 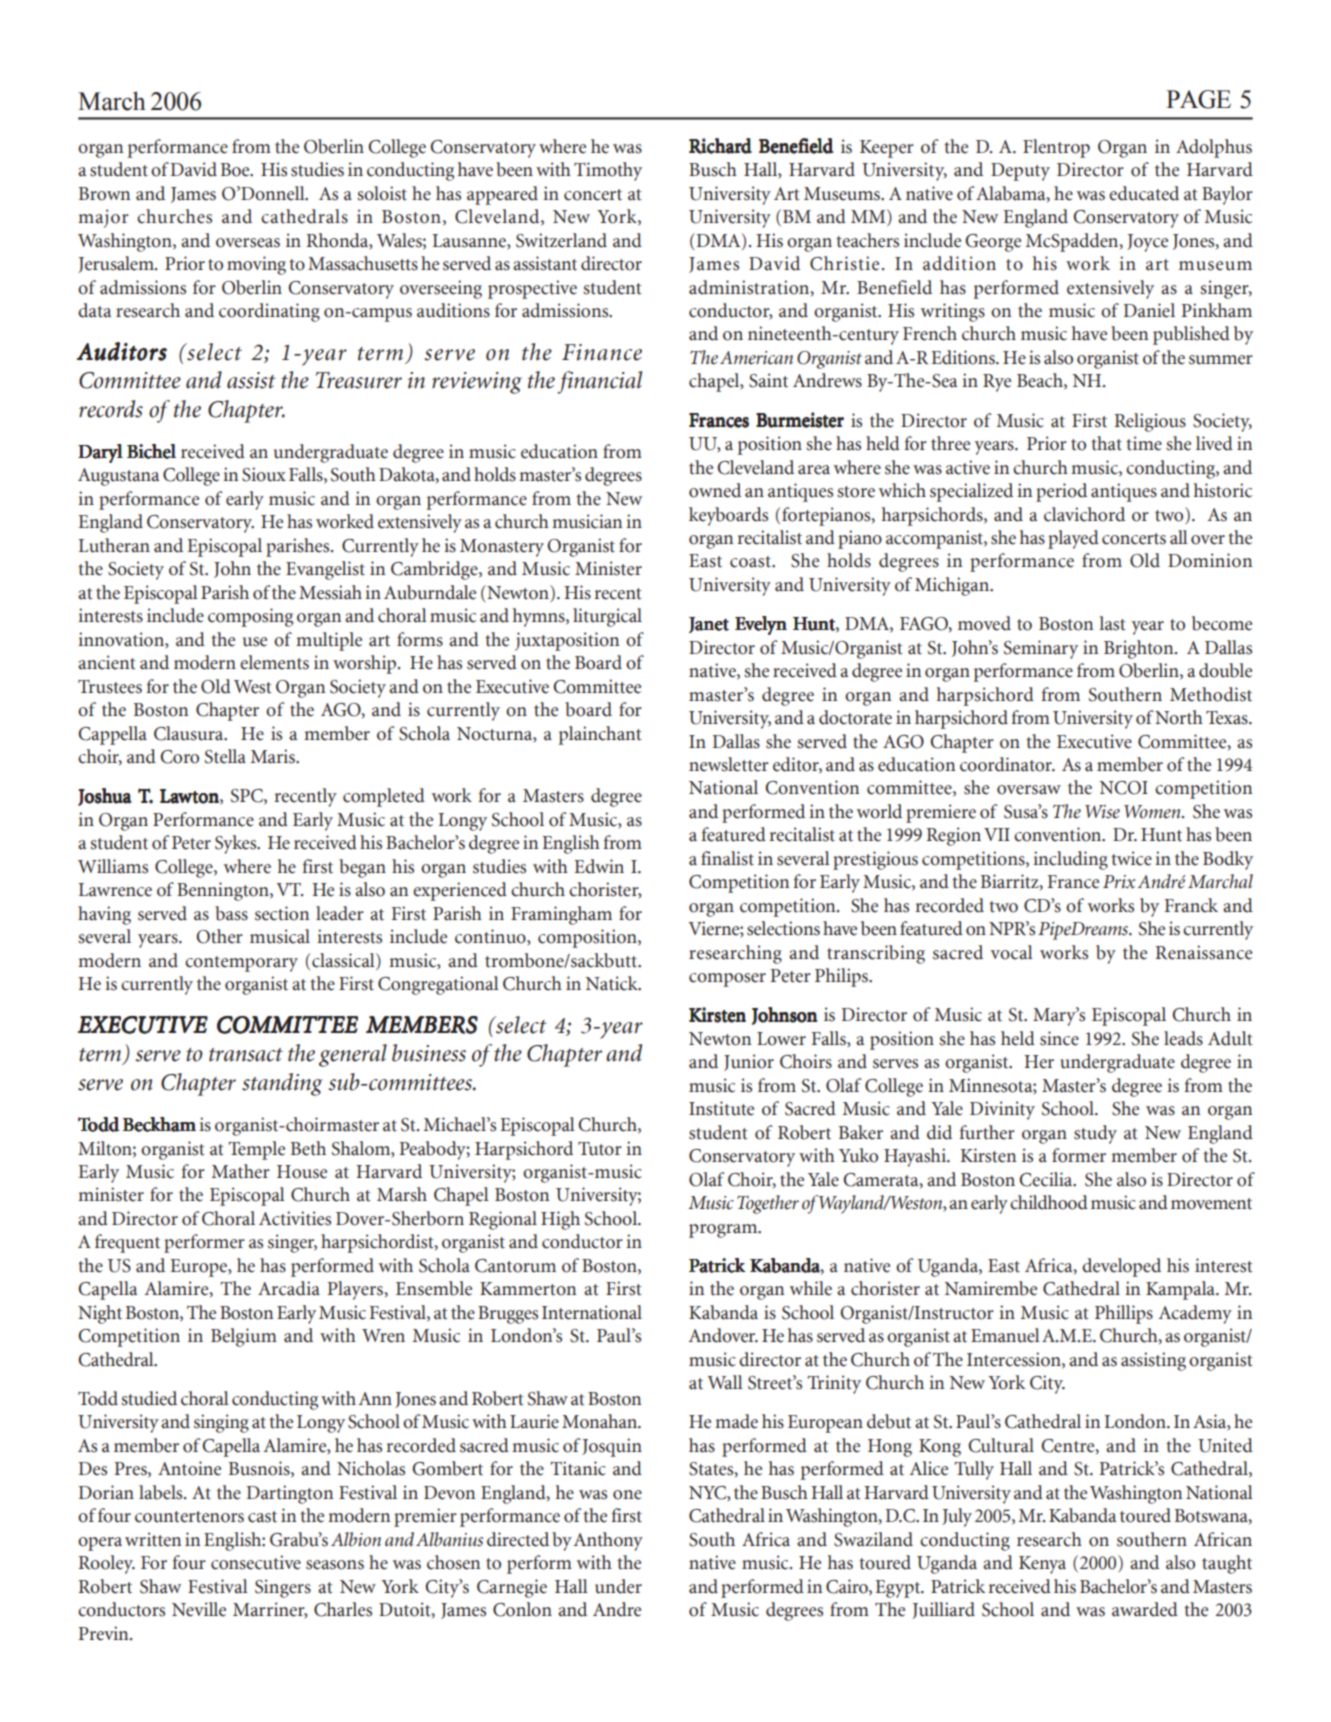 I want to click on High, so click(x=560, y=1220).
